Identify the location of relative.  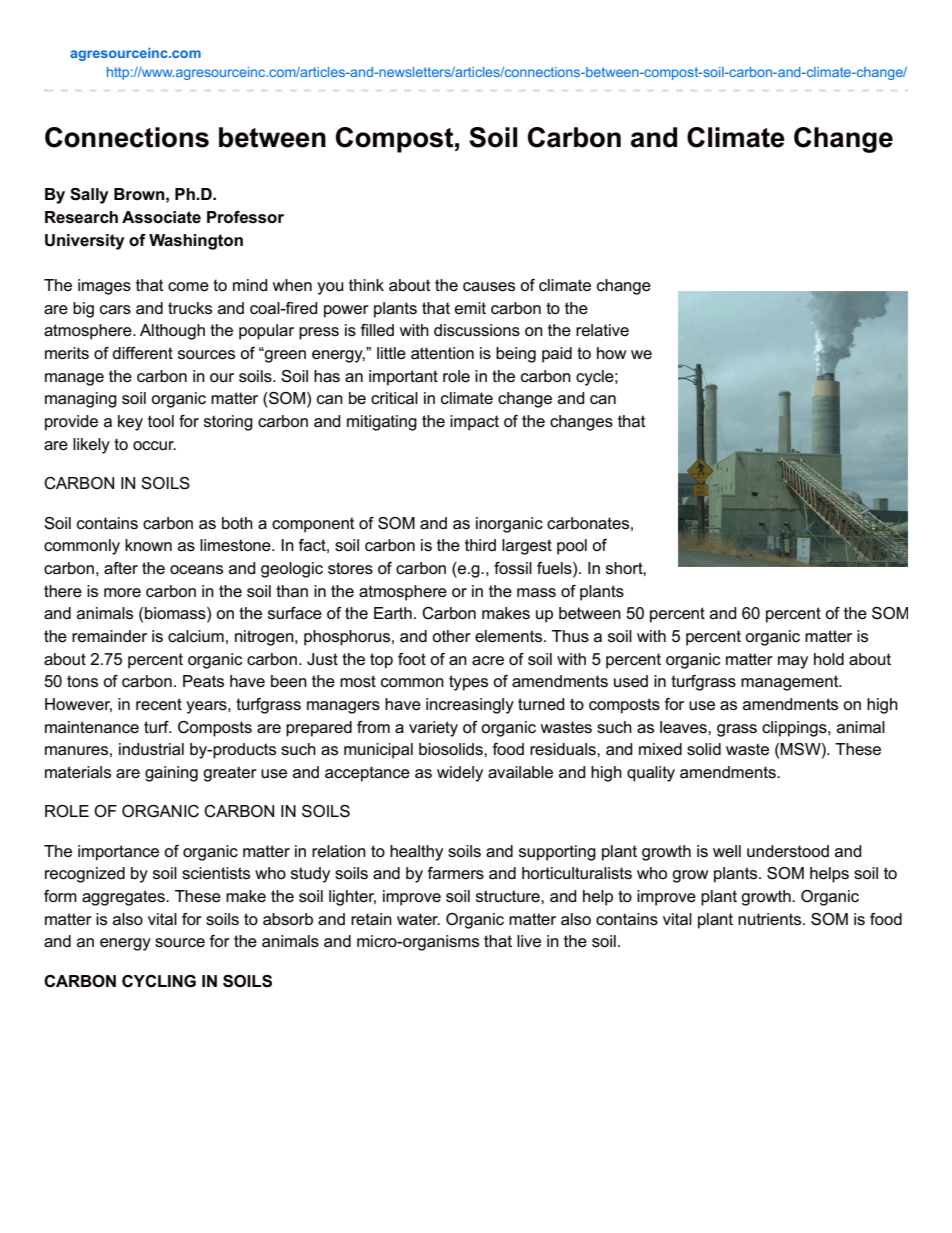
(602, 330).
